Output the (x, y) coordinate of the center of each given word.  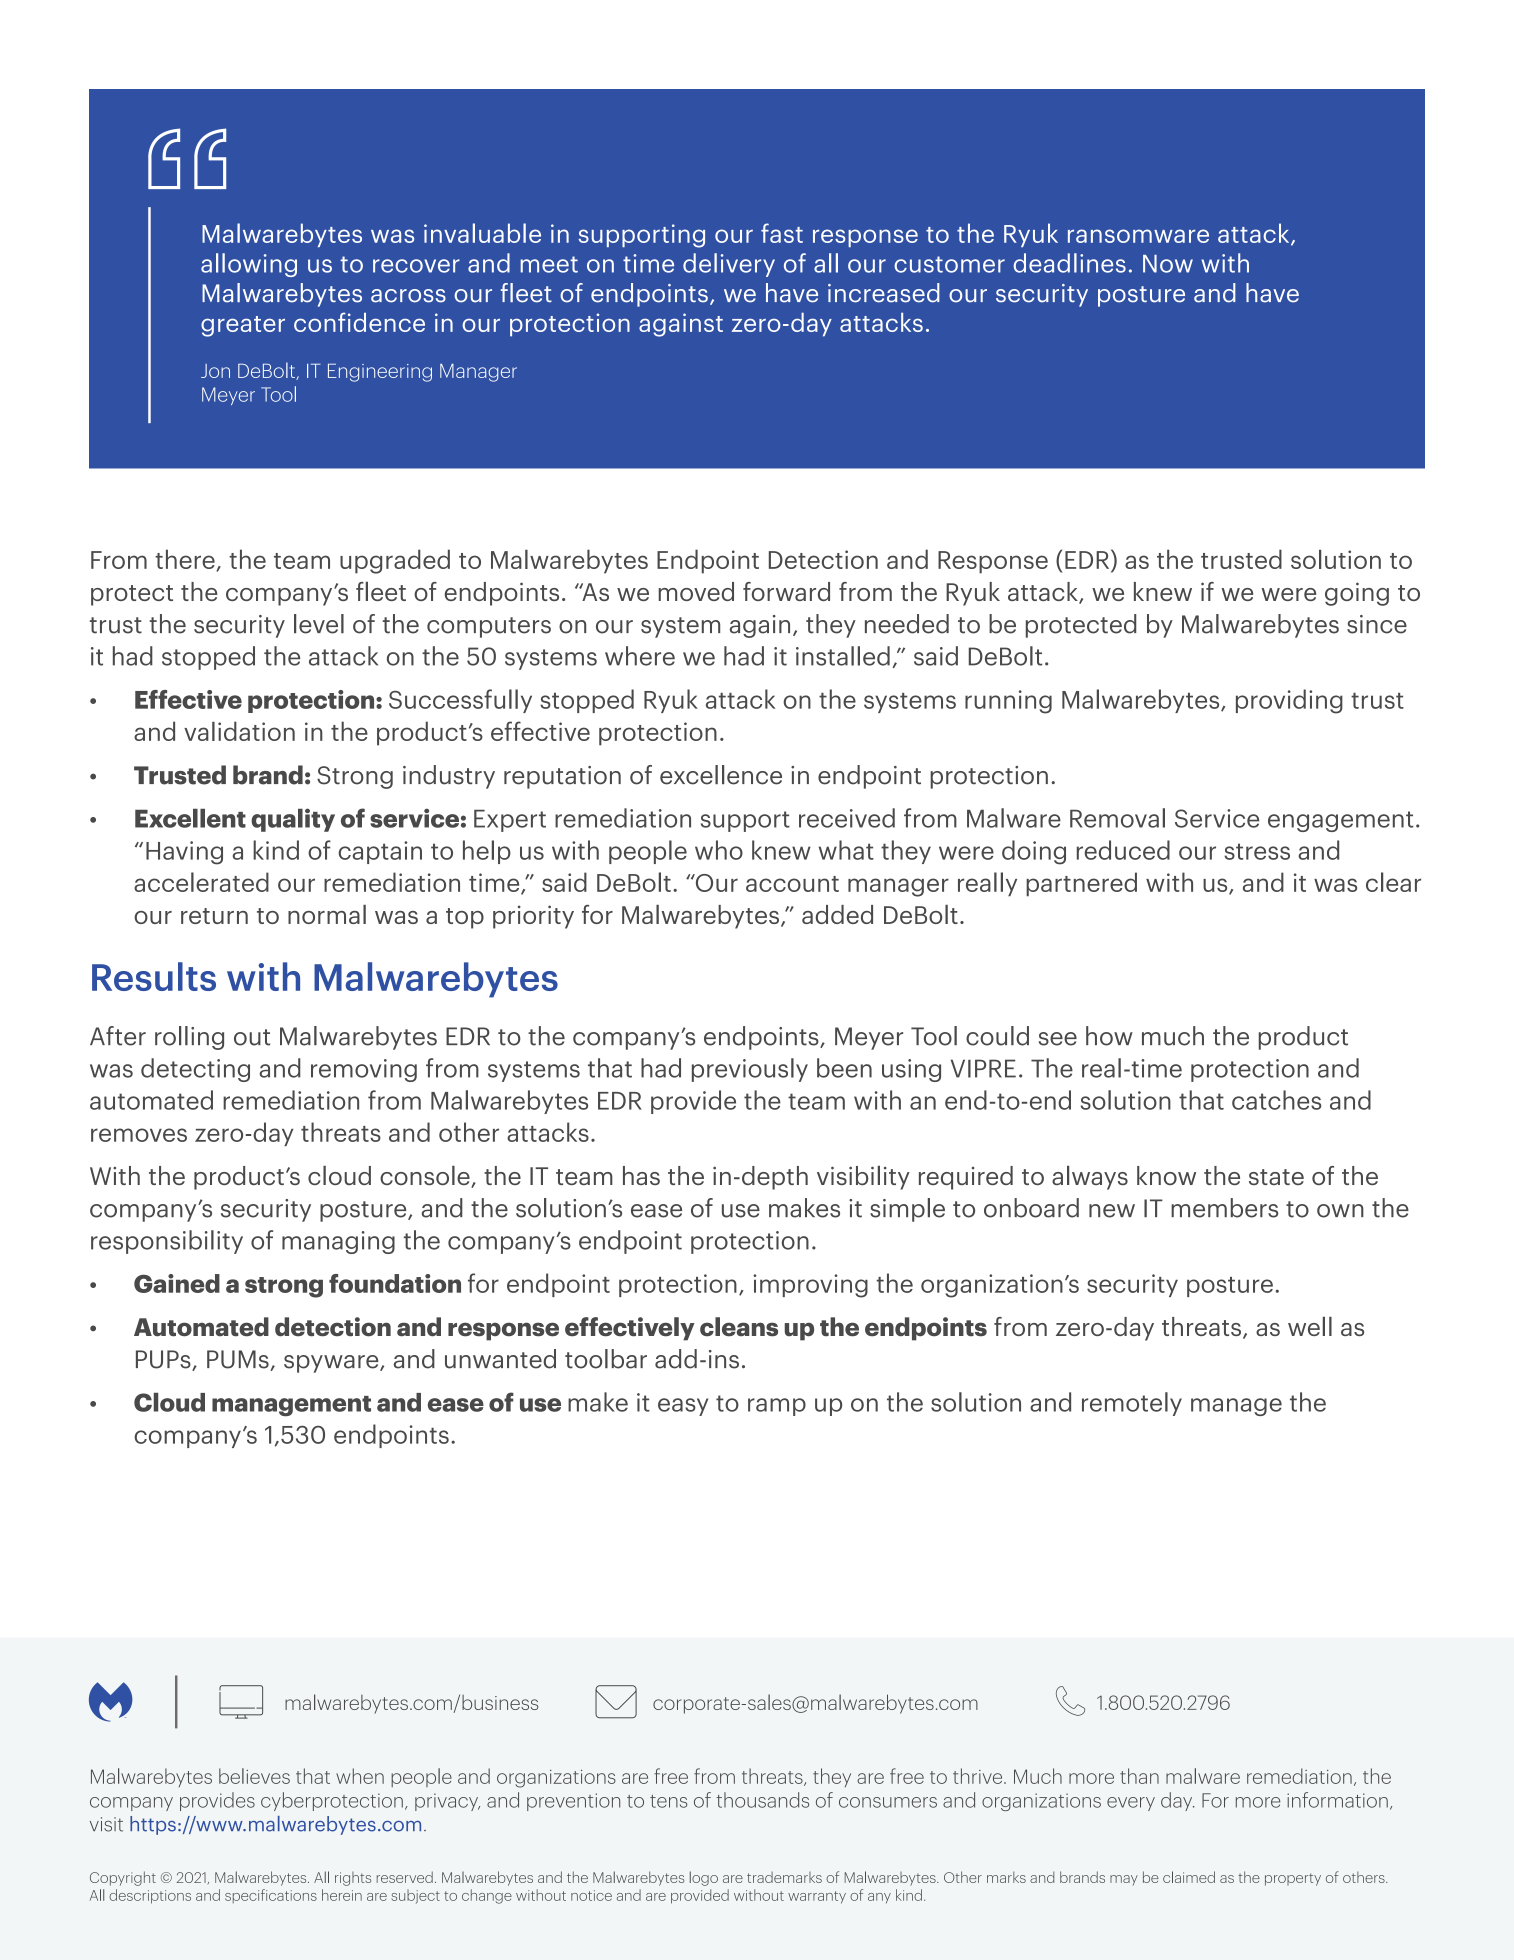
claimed (1189, 1877)
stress (1257, 851)
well (1310, 1326)
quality (293, 820)
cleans (739, 1327)
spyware (332, 1364)
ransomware (1138, 236)
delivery (729, 265)
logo (704, 1878)
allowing (249, 265)
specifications (271, 1896)
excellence (721, 775)
